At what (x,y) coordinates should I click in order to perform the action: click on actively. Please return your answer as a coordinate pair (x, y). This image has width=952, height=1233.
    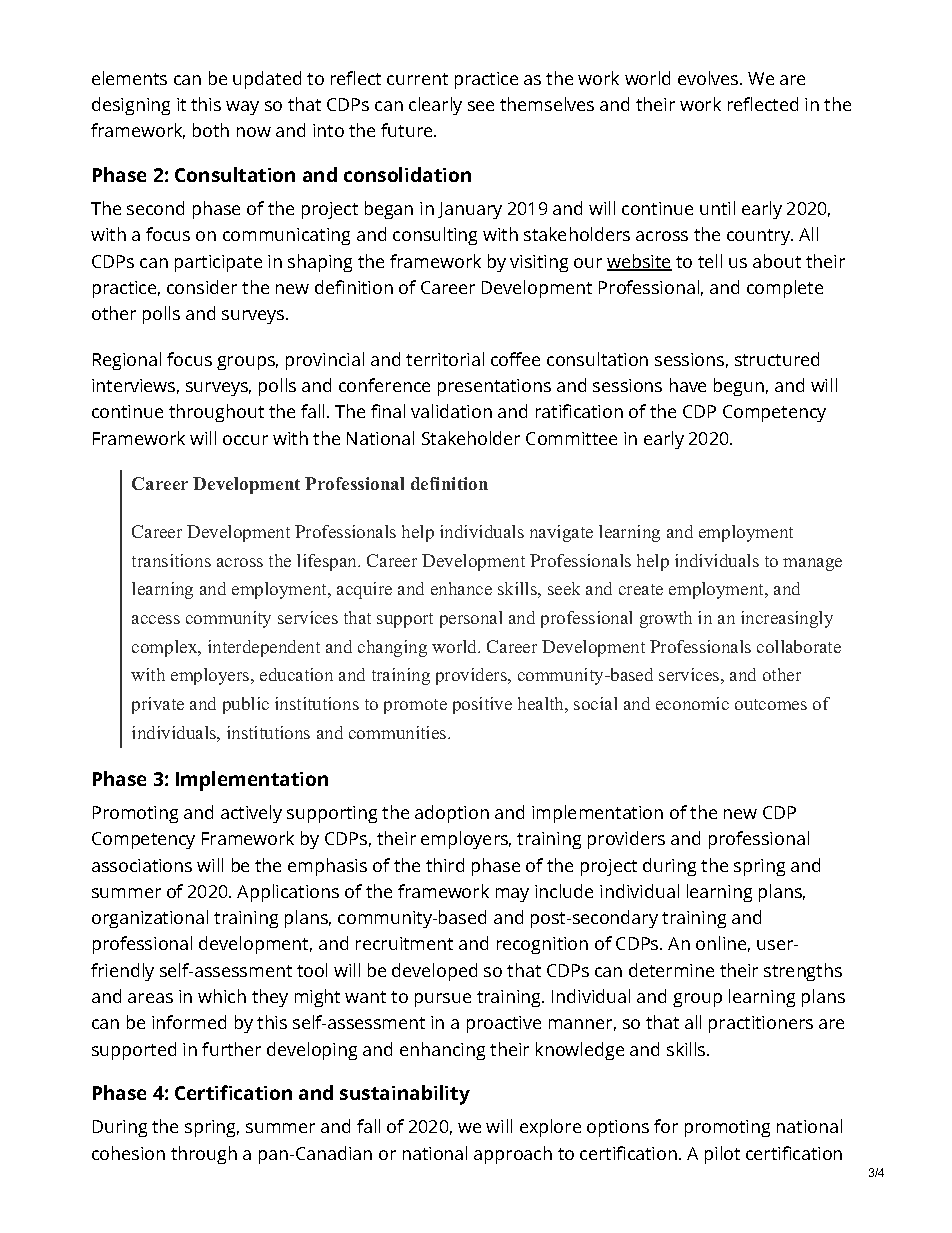
    Looking at the image, I should click on (251, 814).
